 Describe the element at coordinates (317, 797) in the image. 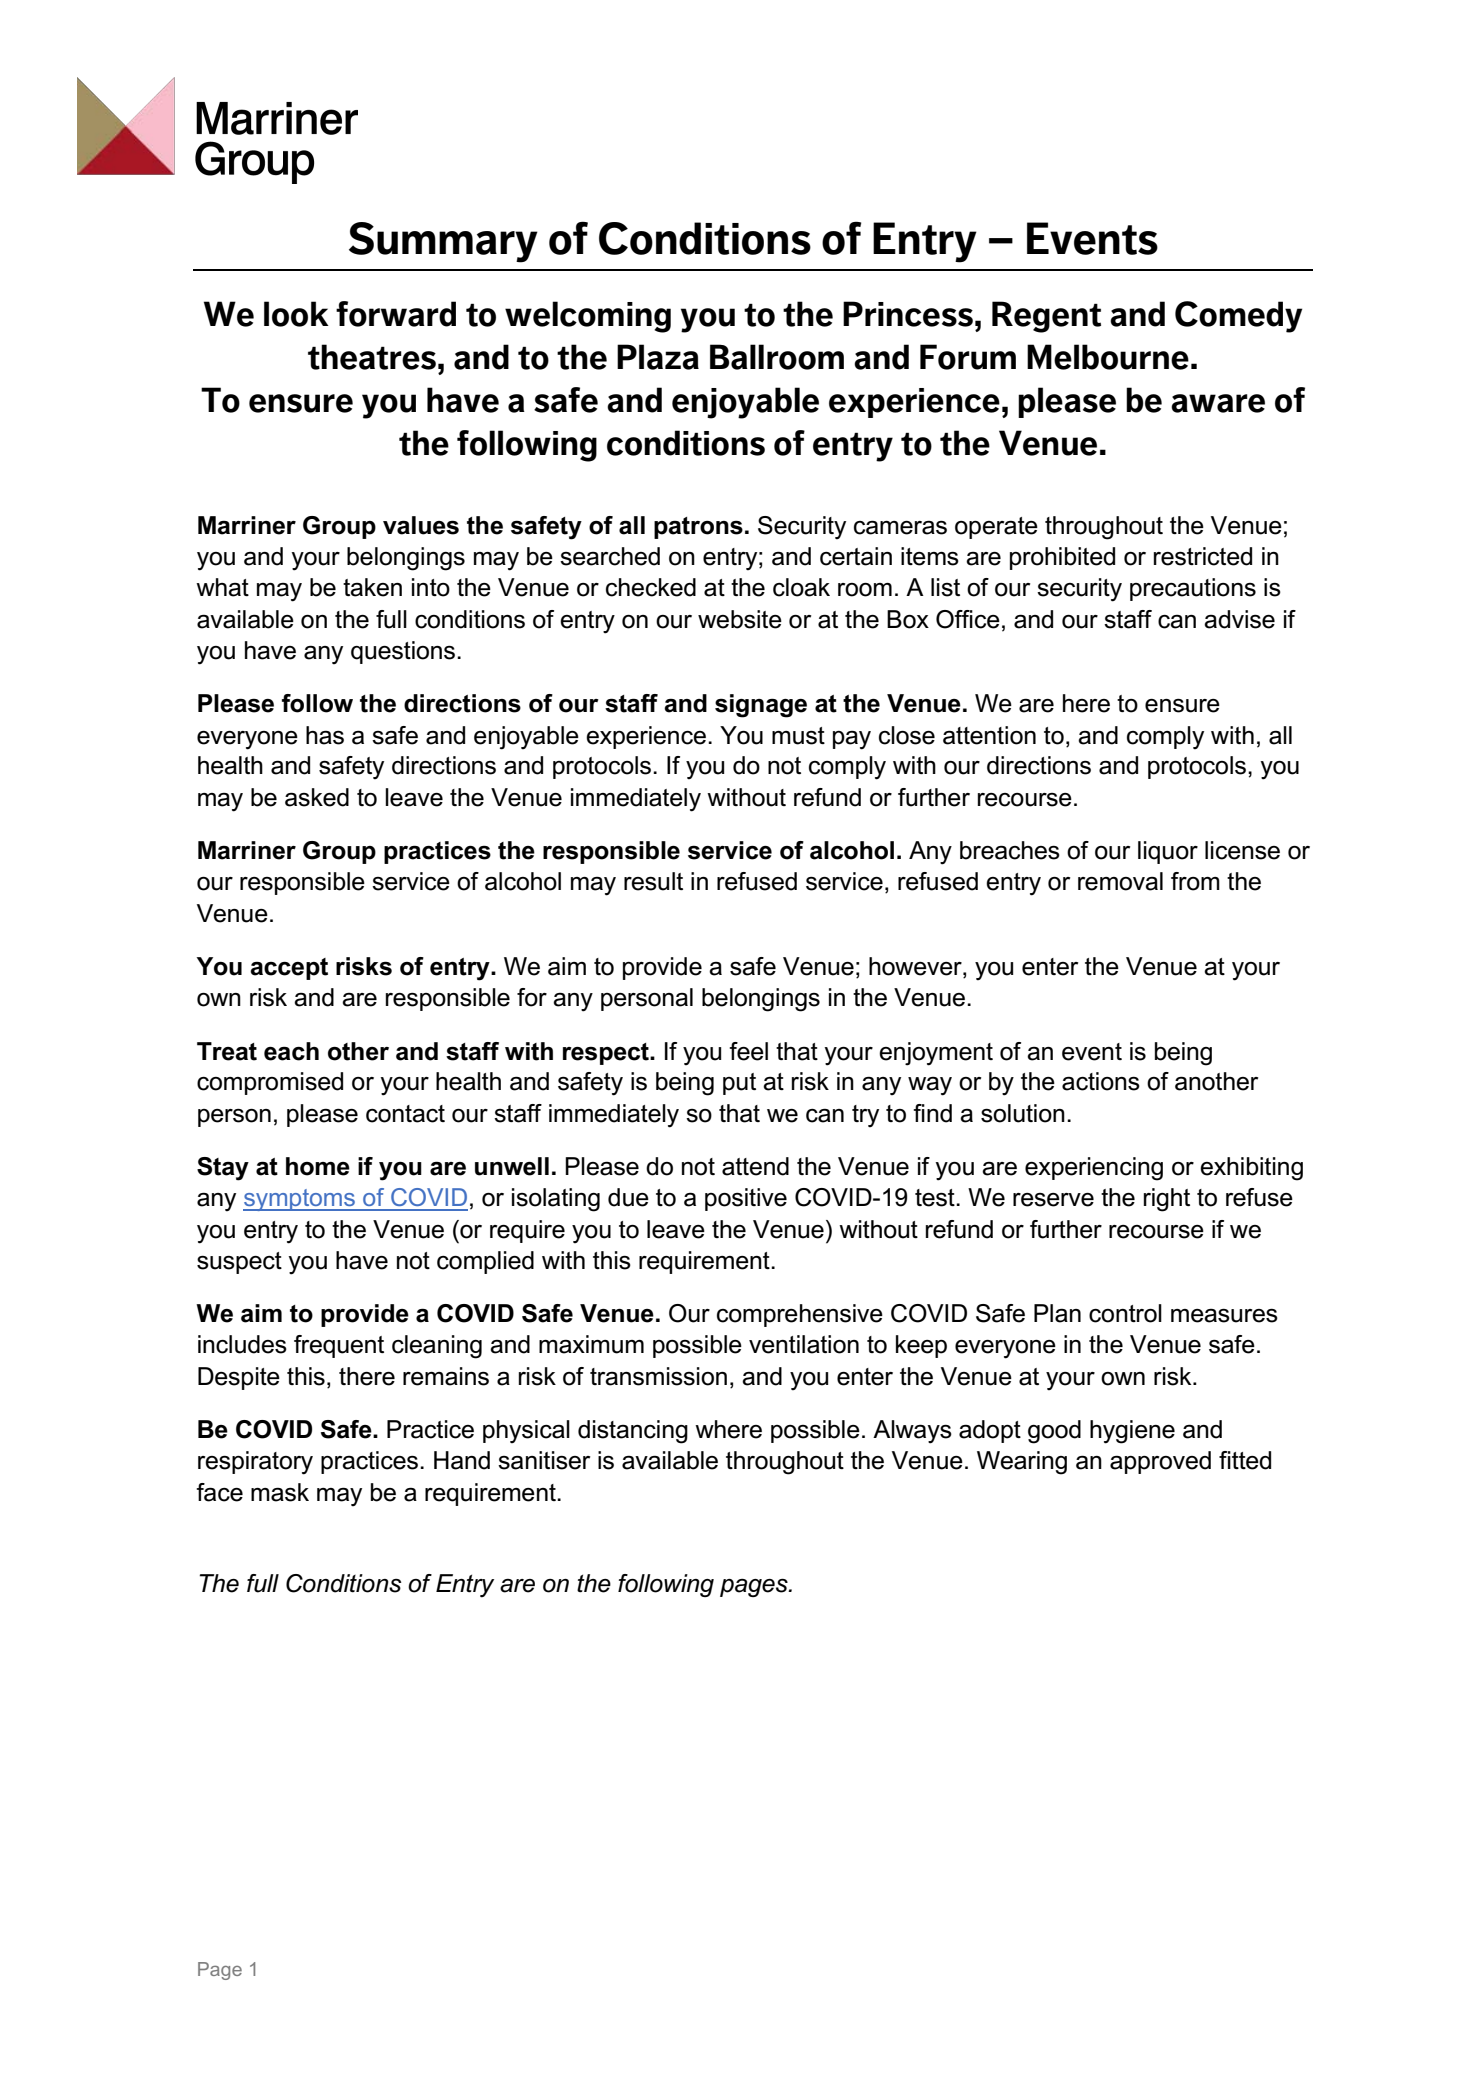

I see `asked` at that location.
